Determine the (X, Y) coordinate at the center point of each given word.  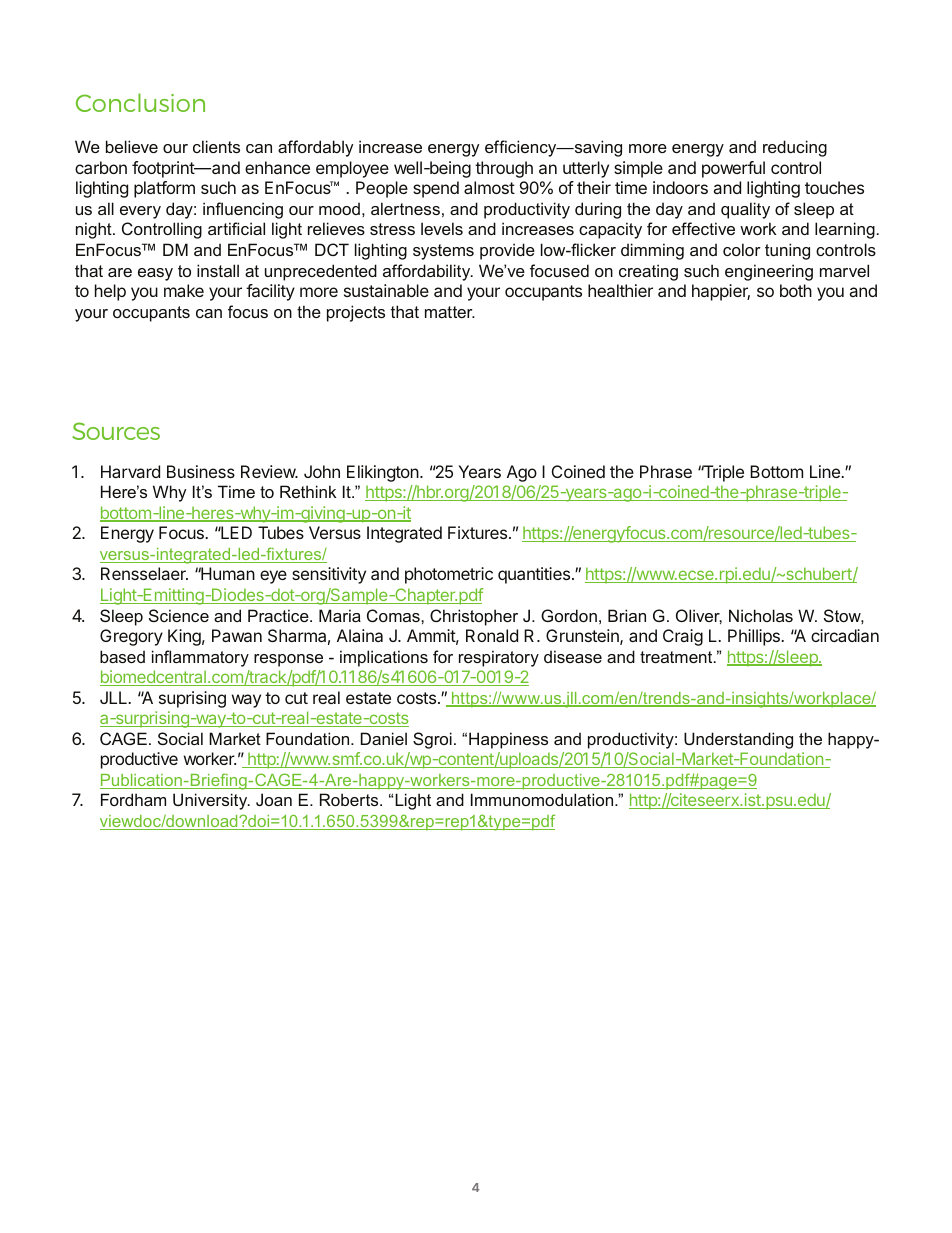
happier (721, 292)
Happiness (508, 740)
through (504, 169)
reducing (795, 148)
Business (201, 471)
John (322, 471)
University (211, 801)
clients (216, 146)
